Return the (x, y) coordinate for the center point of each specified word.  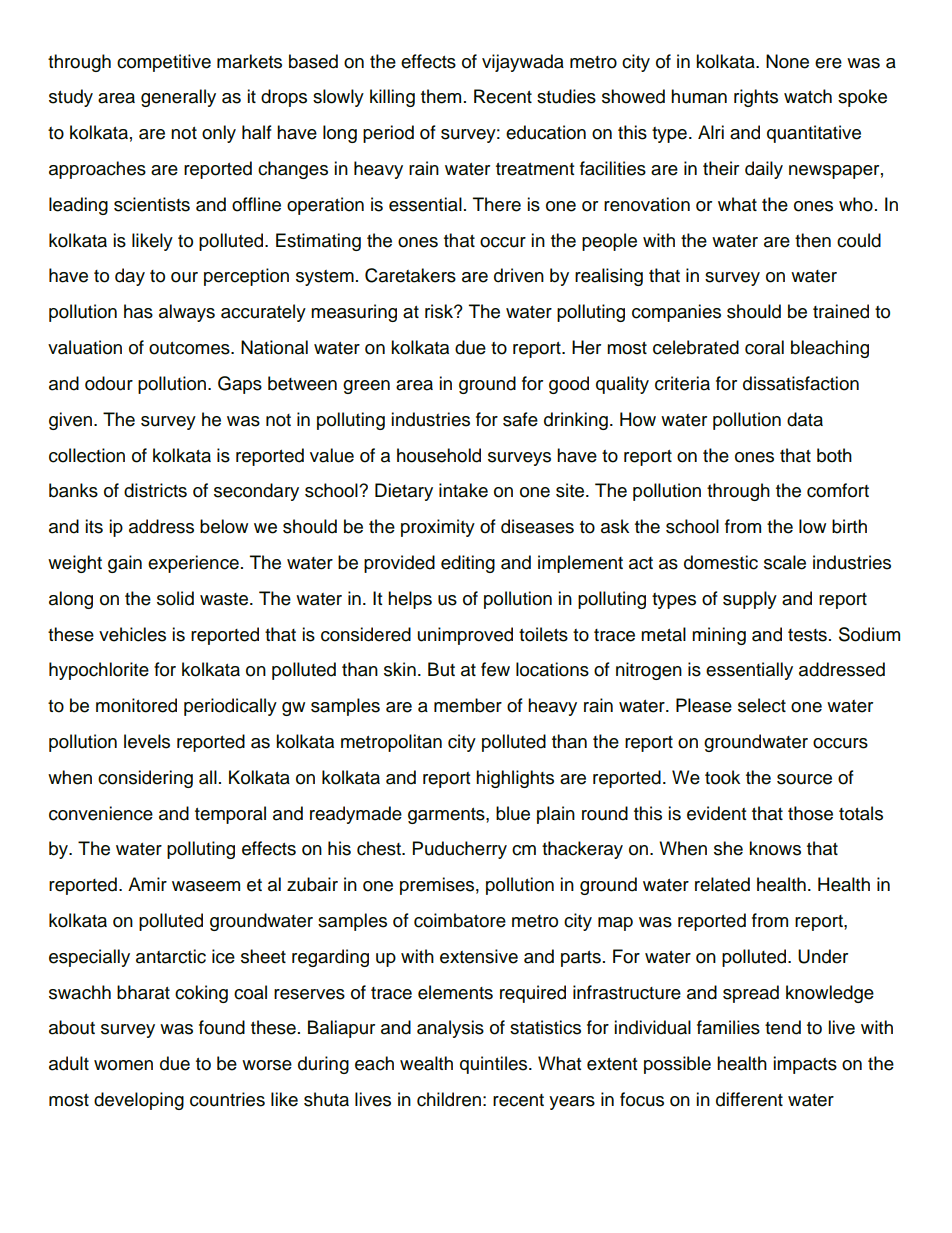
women (123, 1065)
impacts (805, 1065)
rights (756, 98)
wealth (426, 1063)
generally (178, 98)
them (441, 96)
